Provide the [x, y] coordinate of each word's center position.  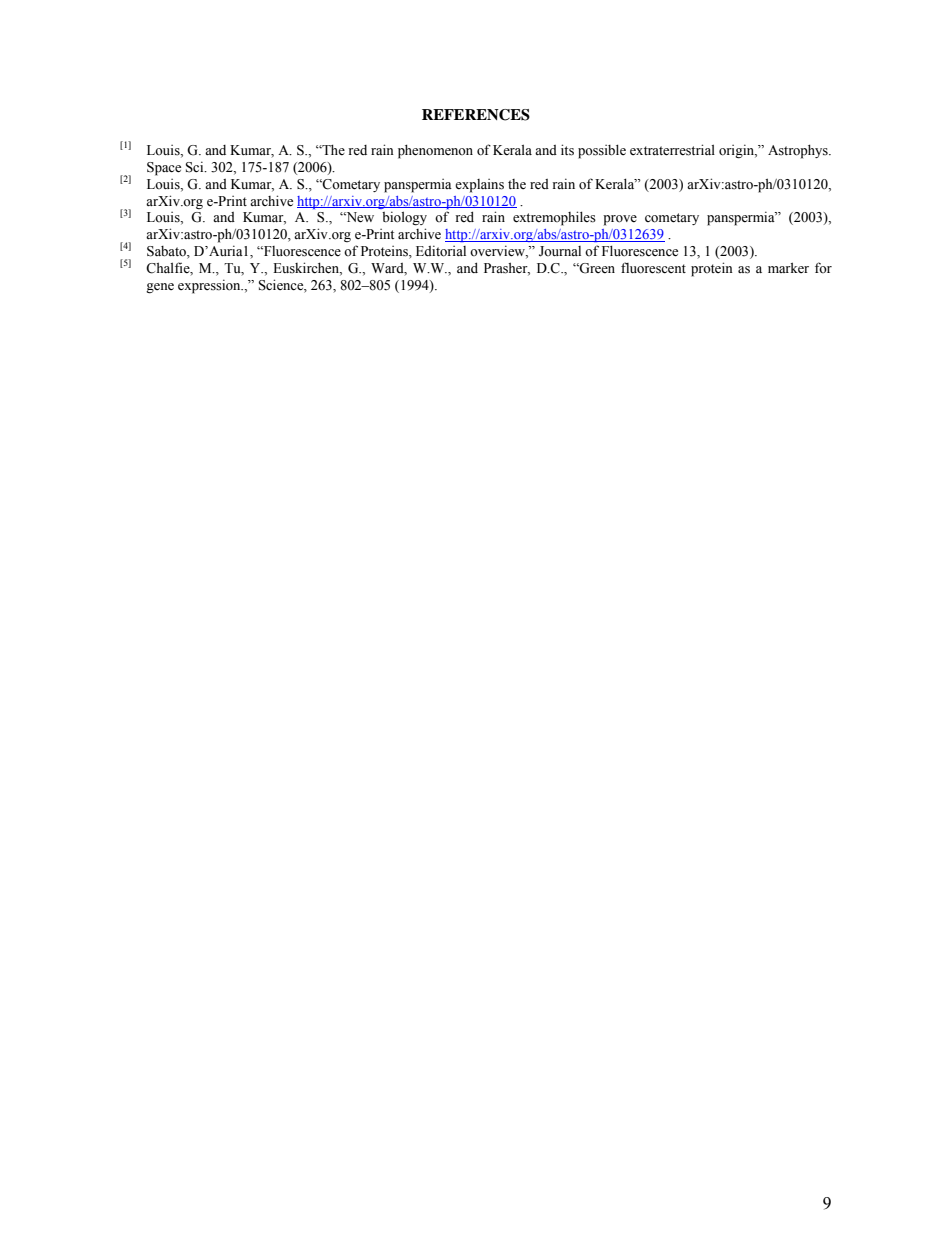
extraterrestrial [672, 150]
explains [479, 186]
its [567, 150]
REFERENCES [476, 115]
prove [620, 220]
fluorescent [653, 268]
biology [404, 218]
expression [210, 286]
